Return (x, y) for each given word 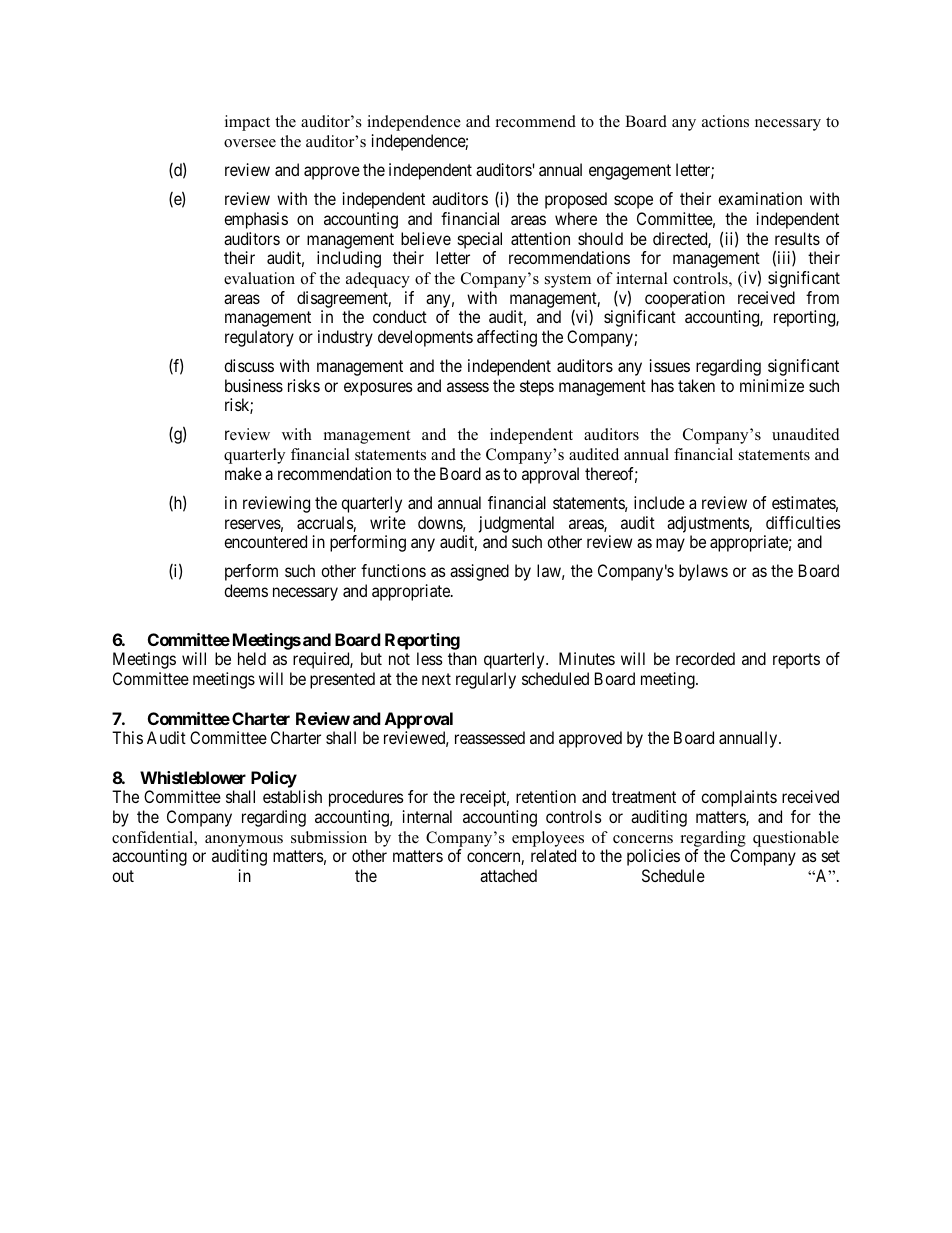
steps (537, 388)
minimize (772, 385)
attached (508, 875)
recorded (705, 658)
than (462, 658)
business (254, 385)
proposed (576, 200)
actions (725, 121)
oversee (250, 143)
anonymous (244, 841)
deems (246, 590)
